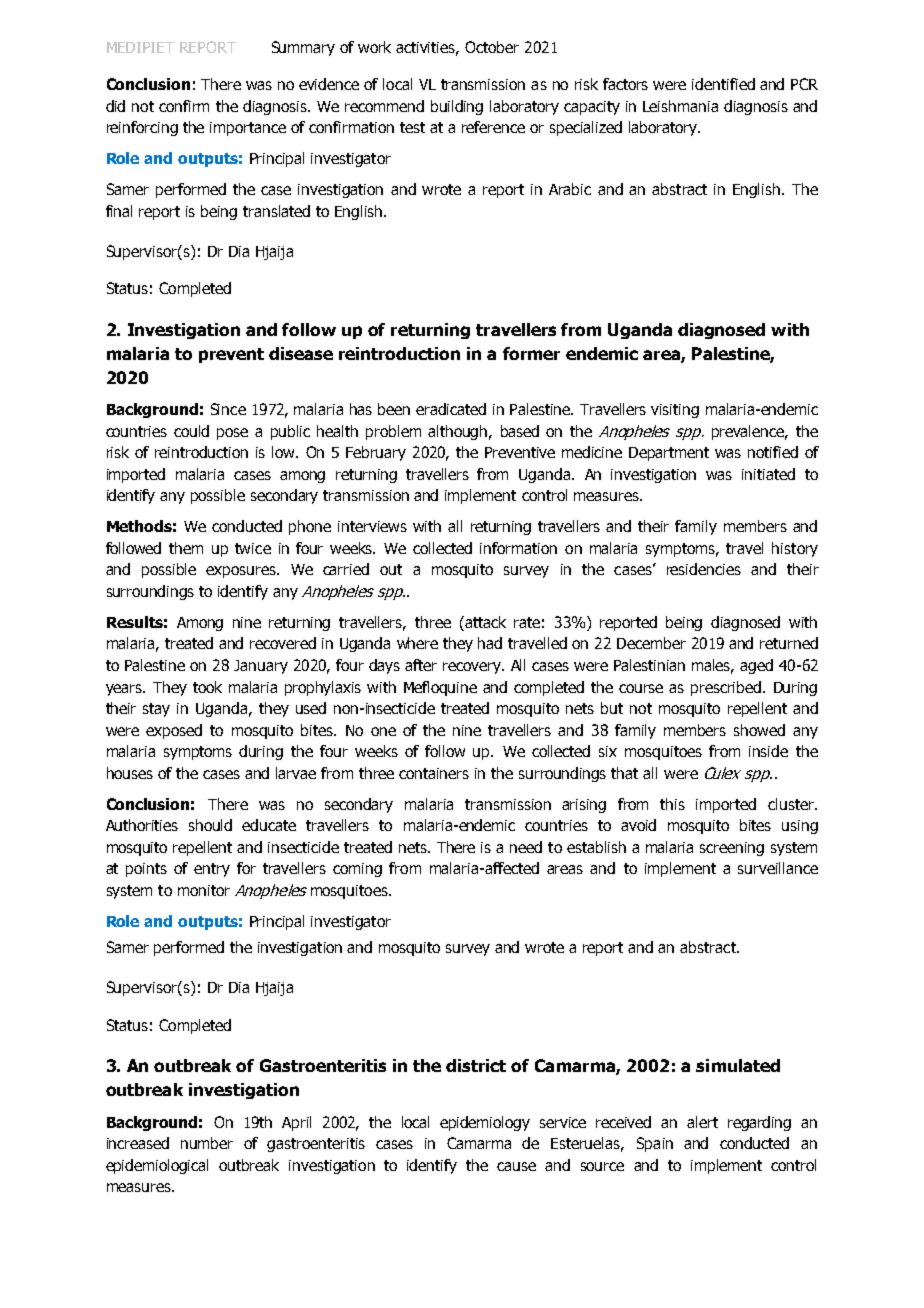 This screenshot has height=1308, width=924. What do you see at coordinates (207, 1143) in the screenshot?
I see `number` at bounding box center [207, 1143].
